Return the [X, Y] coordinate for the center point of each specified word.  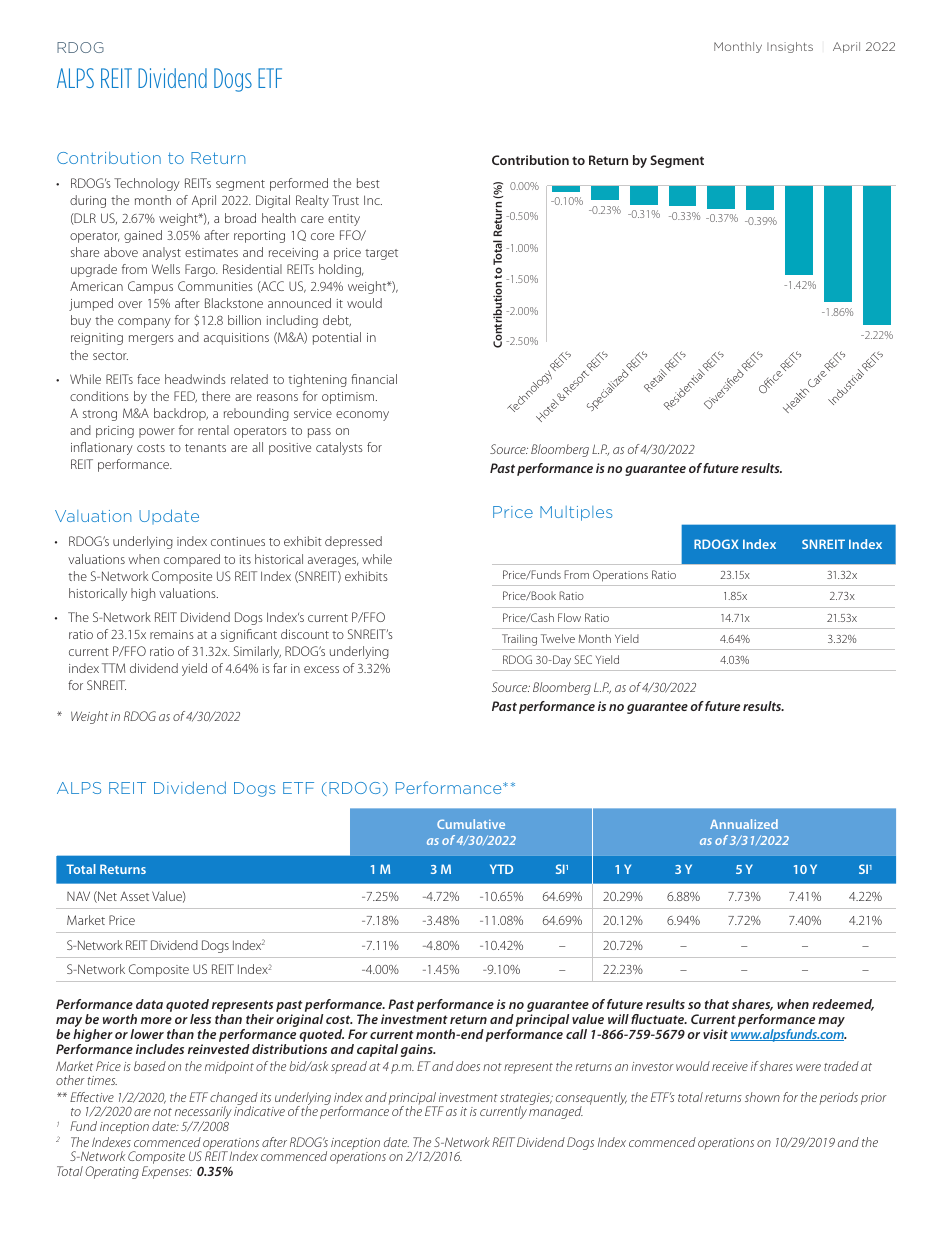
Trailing [519, 640]
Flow [569, 617]
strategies [526, 1100]
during [88, 201]
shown [762, 1097]
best [368, 183]
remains [172, 634]
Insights [790, 47]
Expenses [166, 1172]
